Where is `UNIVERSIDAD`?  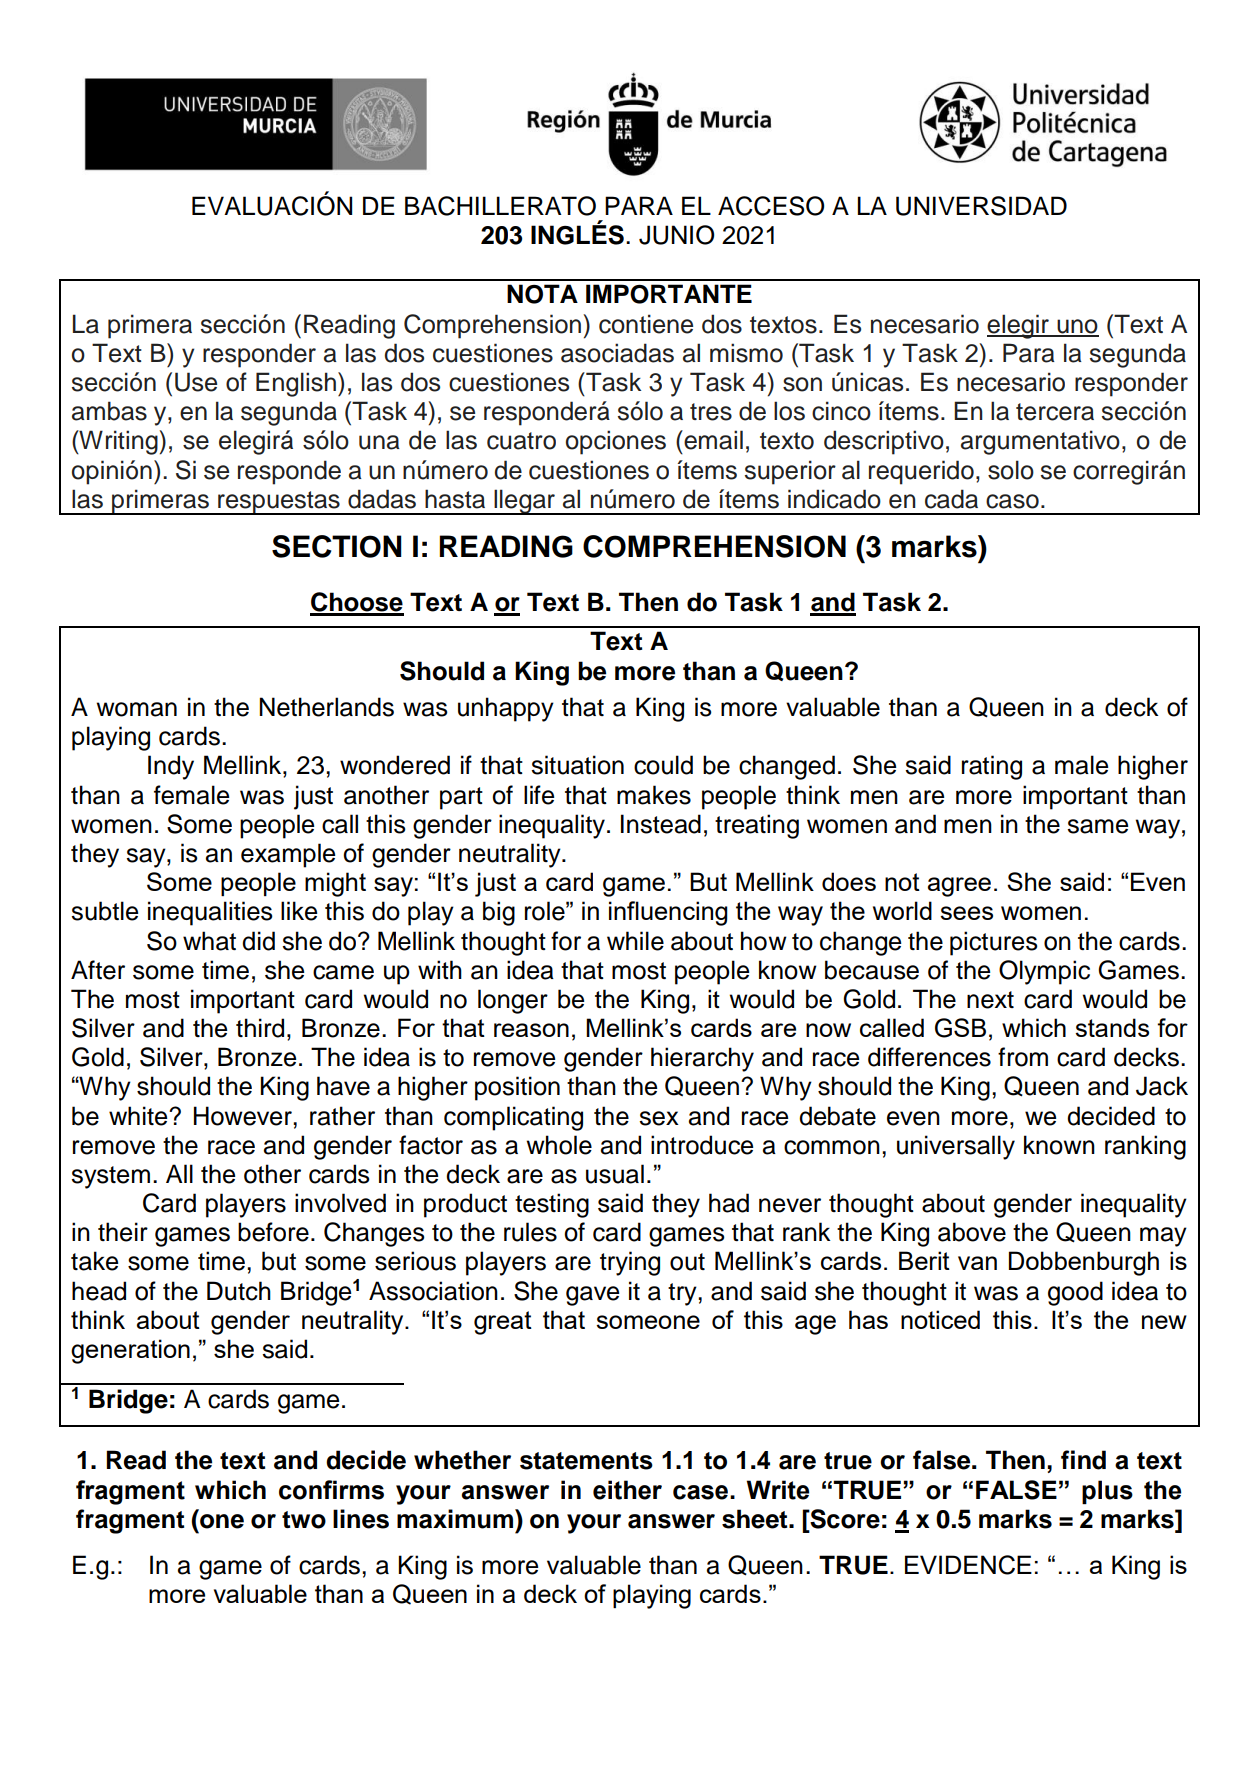
UNIVERSIDAD is located at coordinates (981, 206).
